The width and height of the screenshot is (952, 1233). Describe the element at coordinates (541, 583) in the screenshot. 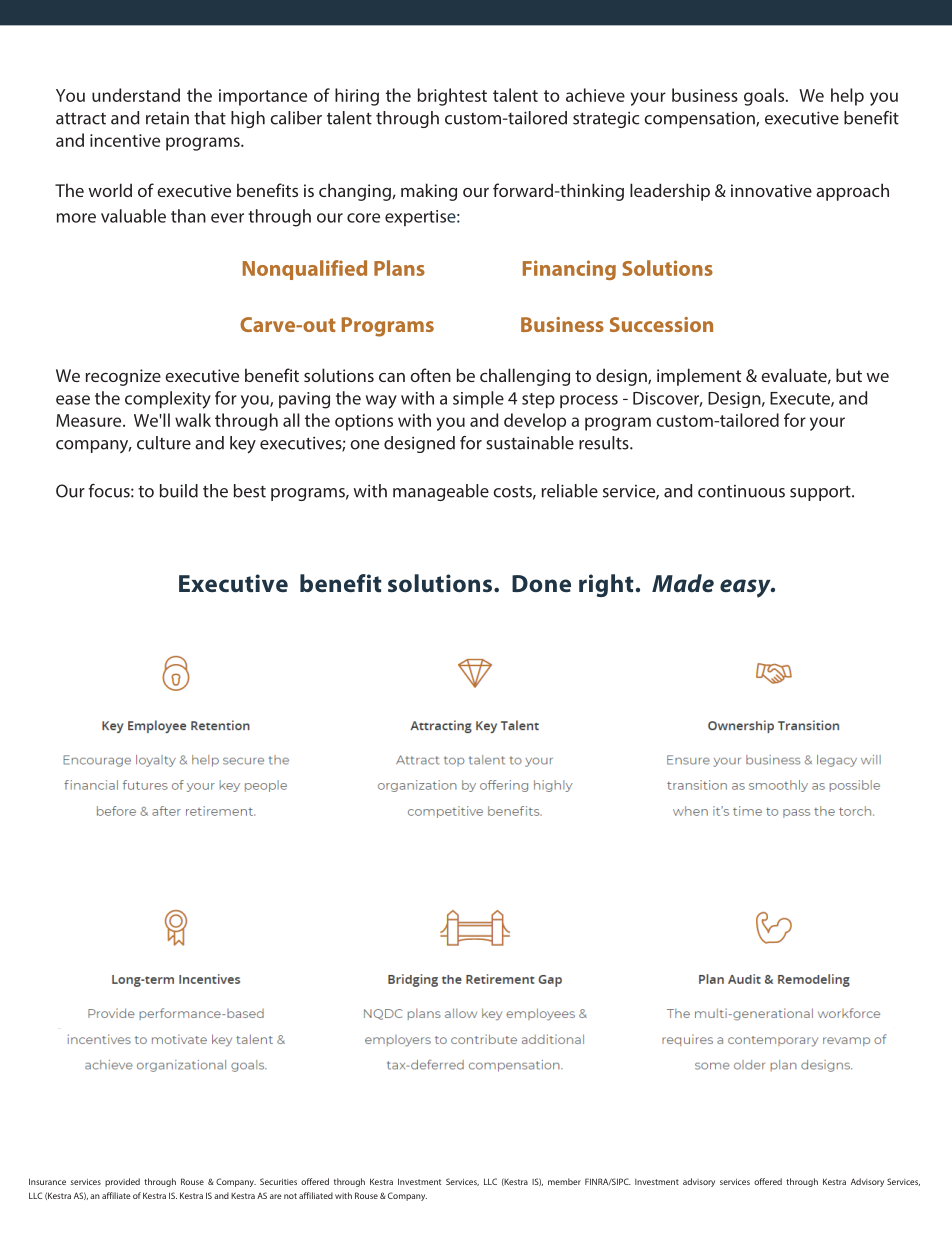

I see `Done` at that location.
